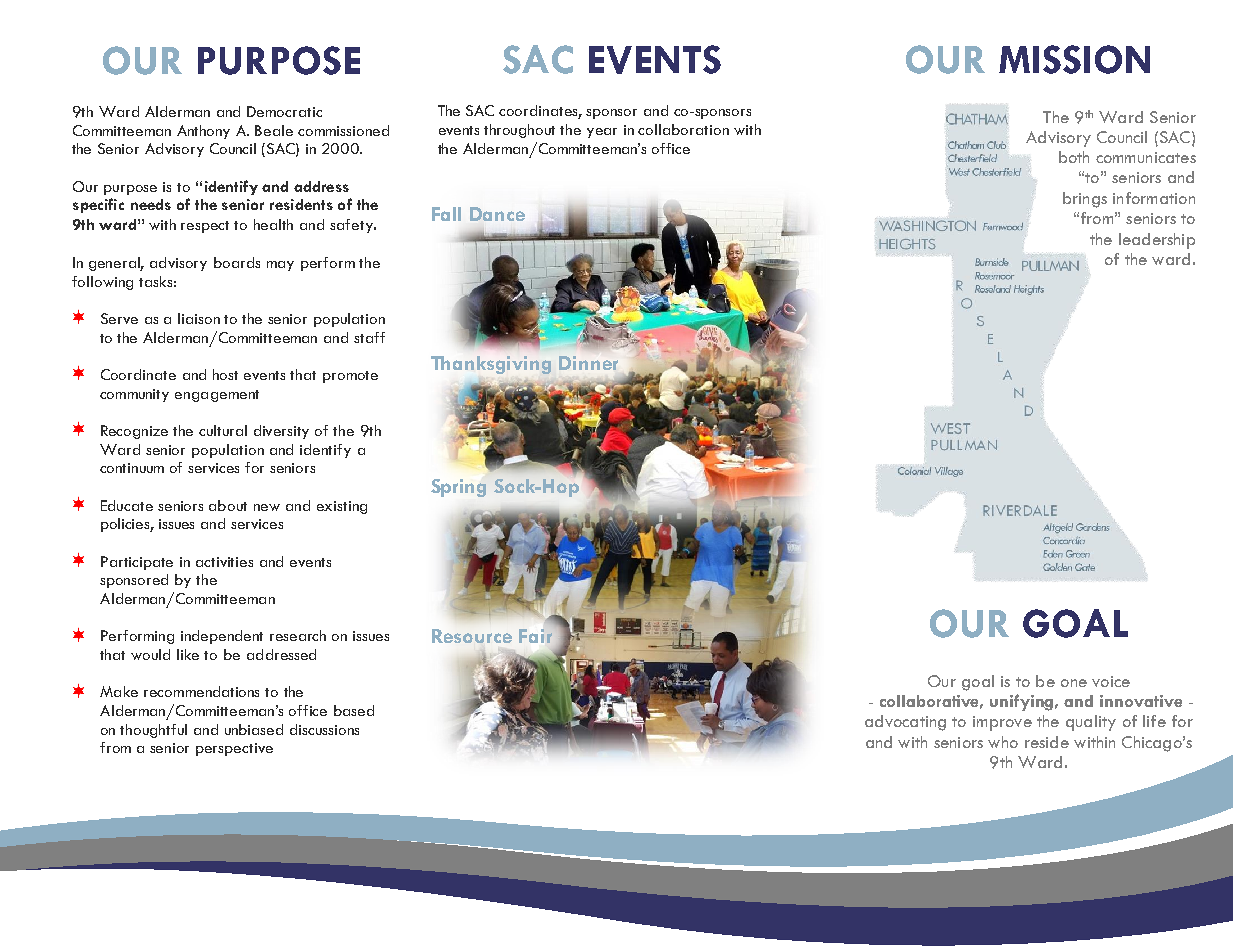 Image resolution: width=1233 pixels, height=952 pixels. Describe the element at coordinates (254, 729) in the screenshot. I see `unbiased` at that location.
